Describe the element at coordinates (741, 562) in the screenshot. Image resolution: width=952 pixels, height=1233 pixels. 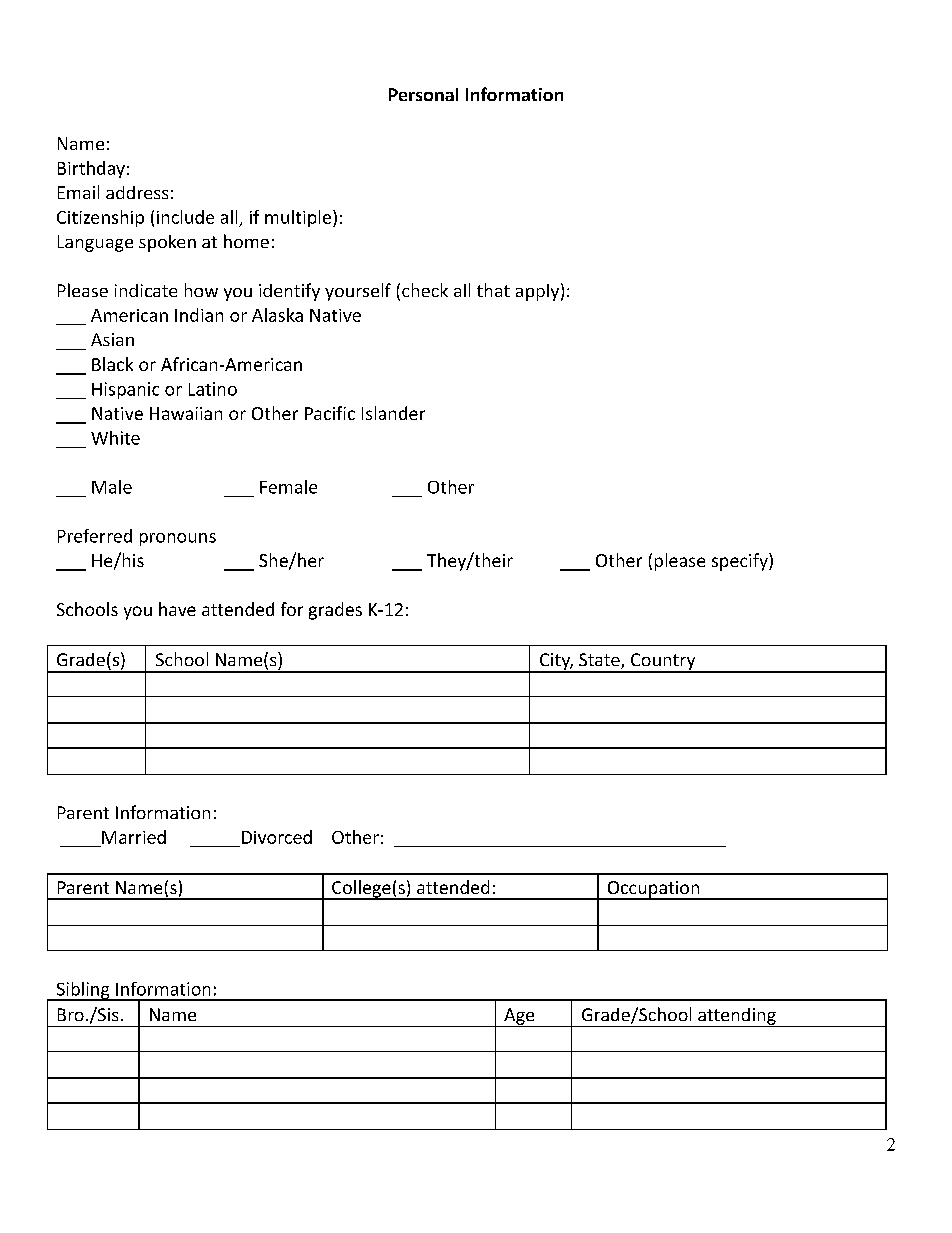
I see `specify` at that location.
